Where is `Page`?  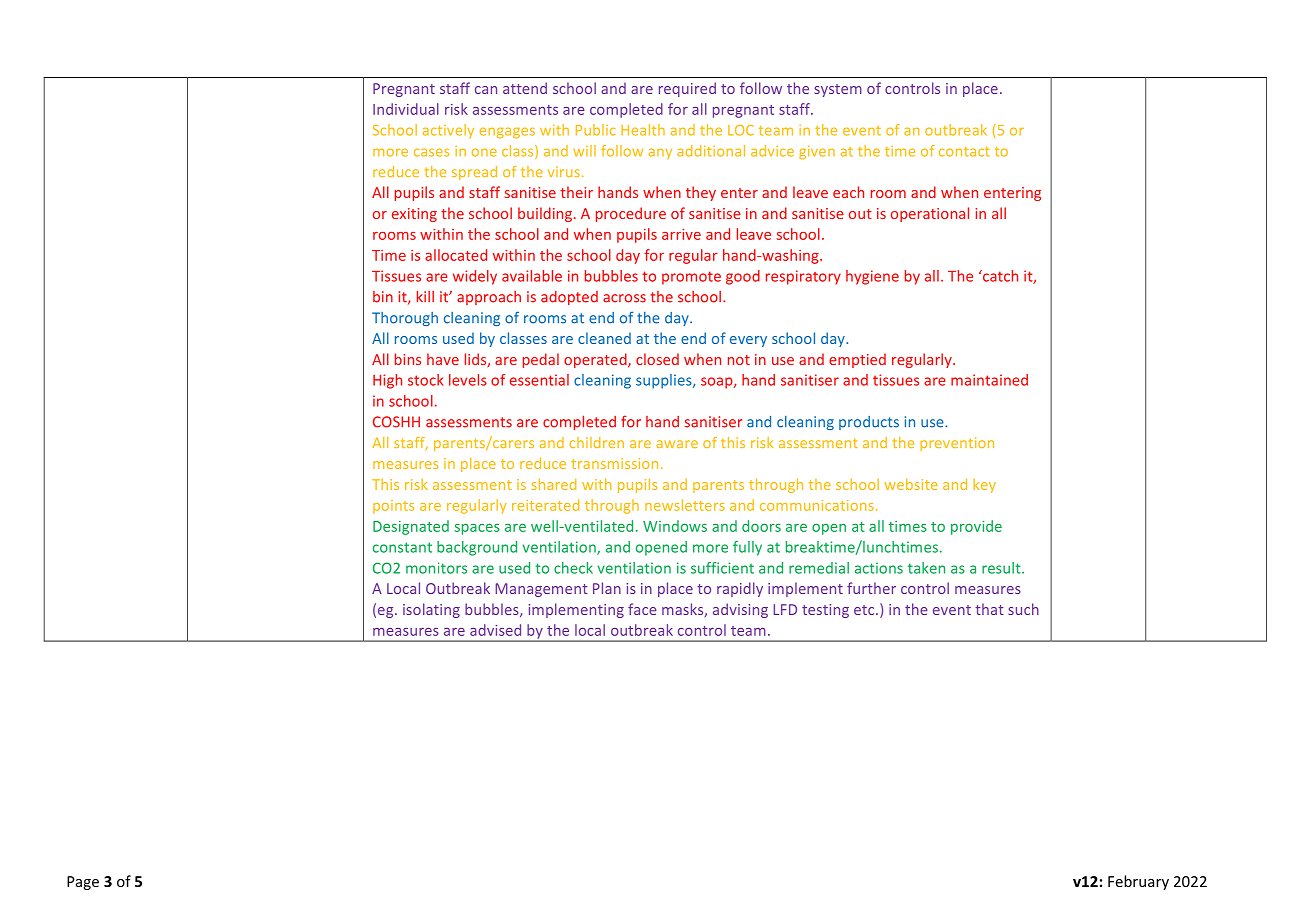
Page is located at coordinates (83, 883).
